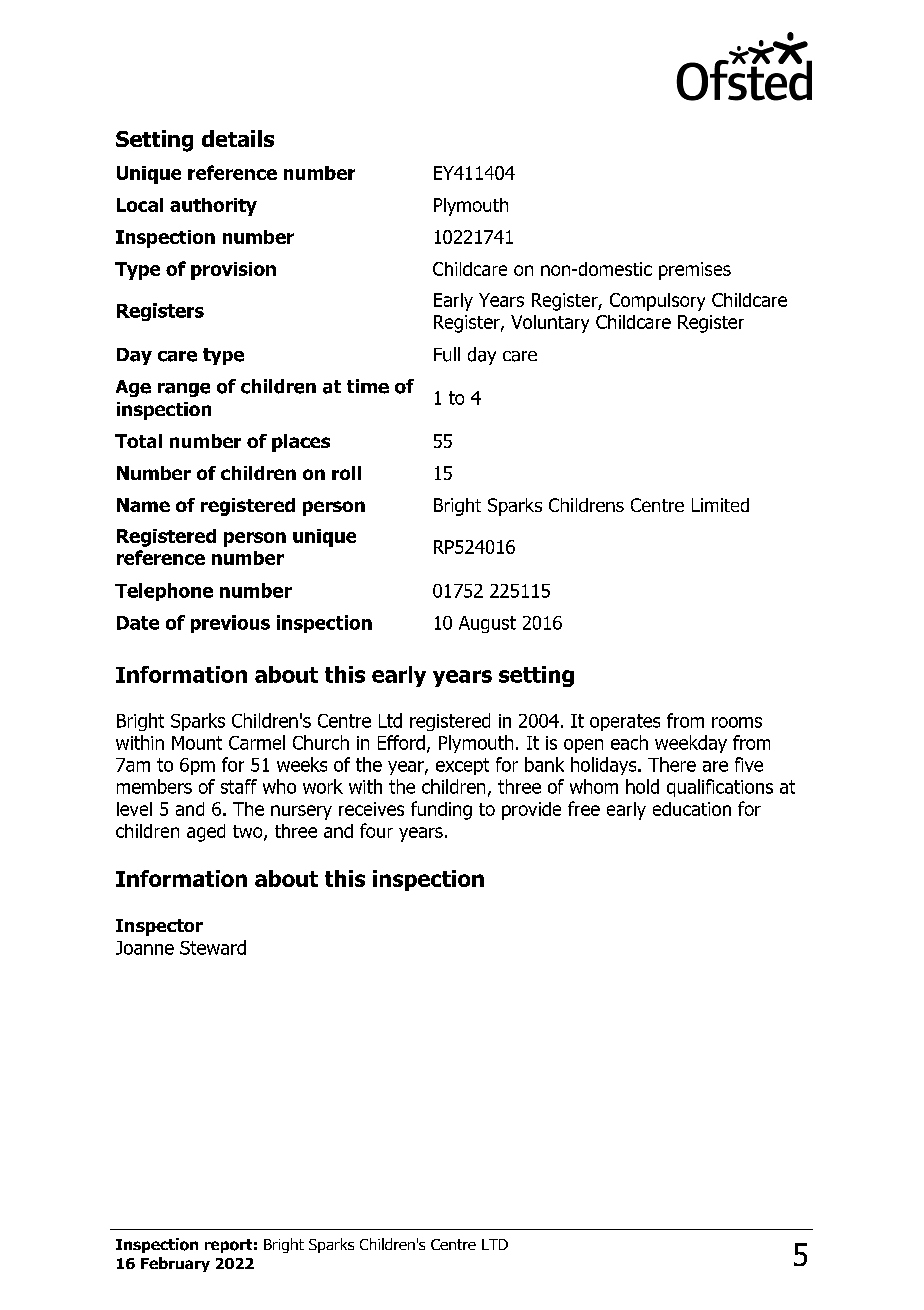  Describe the element at coordinates (692, 809) in the screenshot. I see `education` at that location.
